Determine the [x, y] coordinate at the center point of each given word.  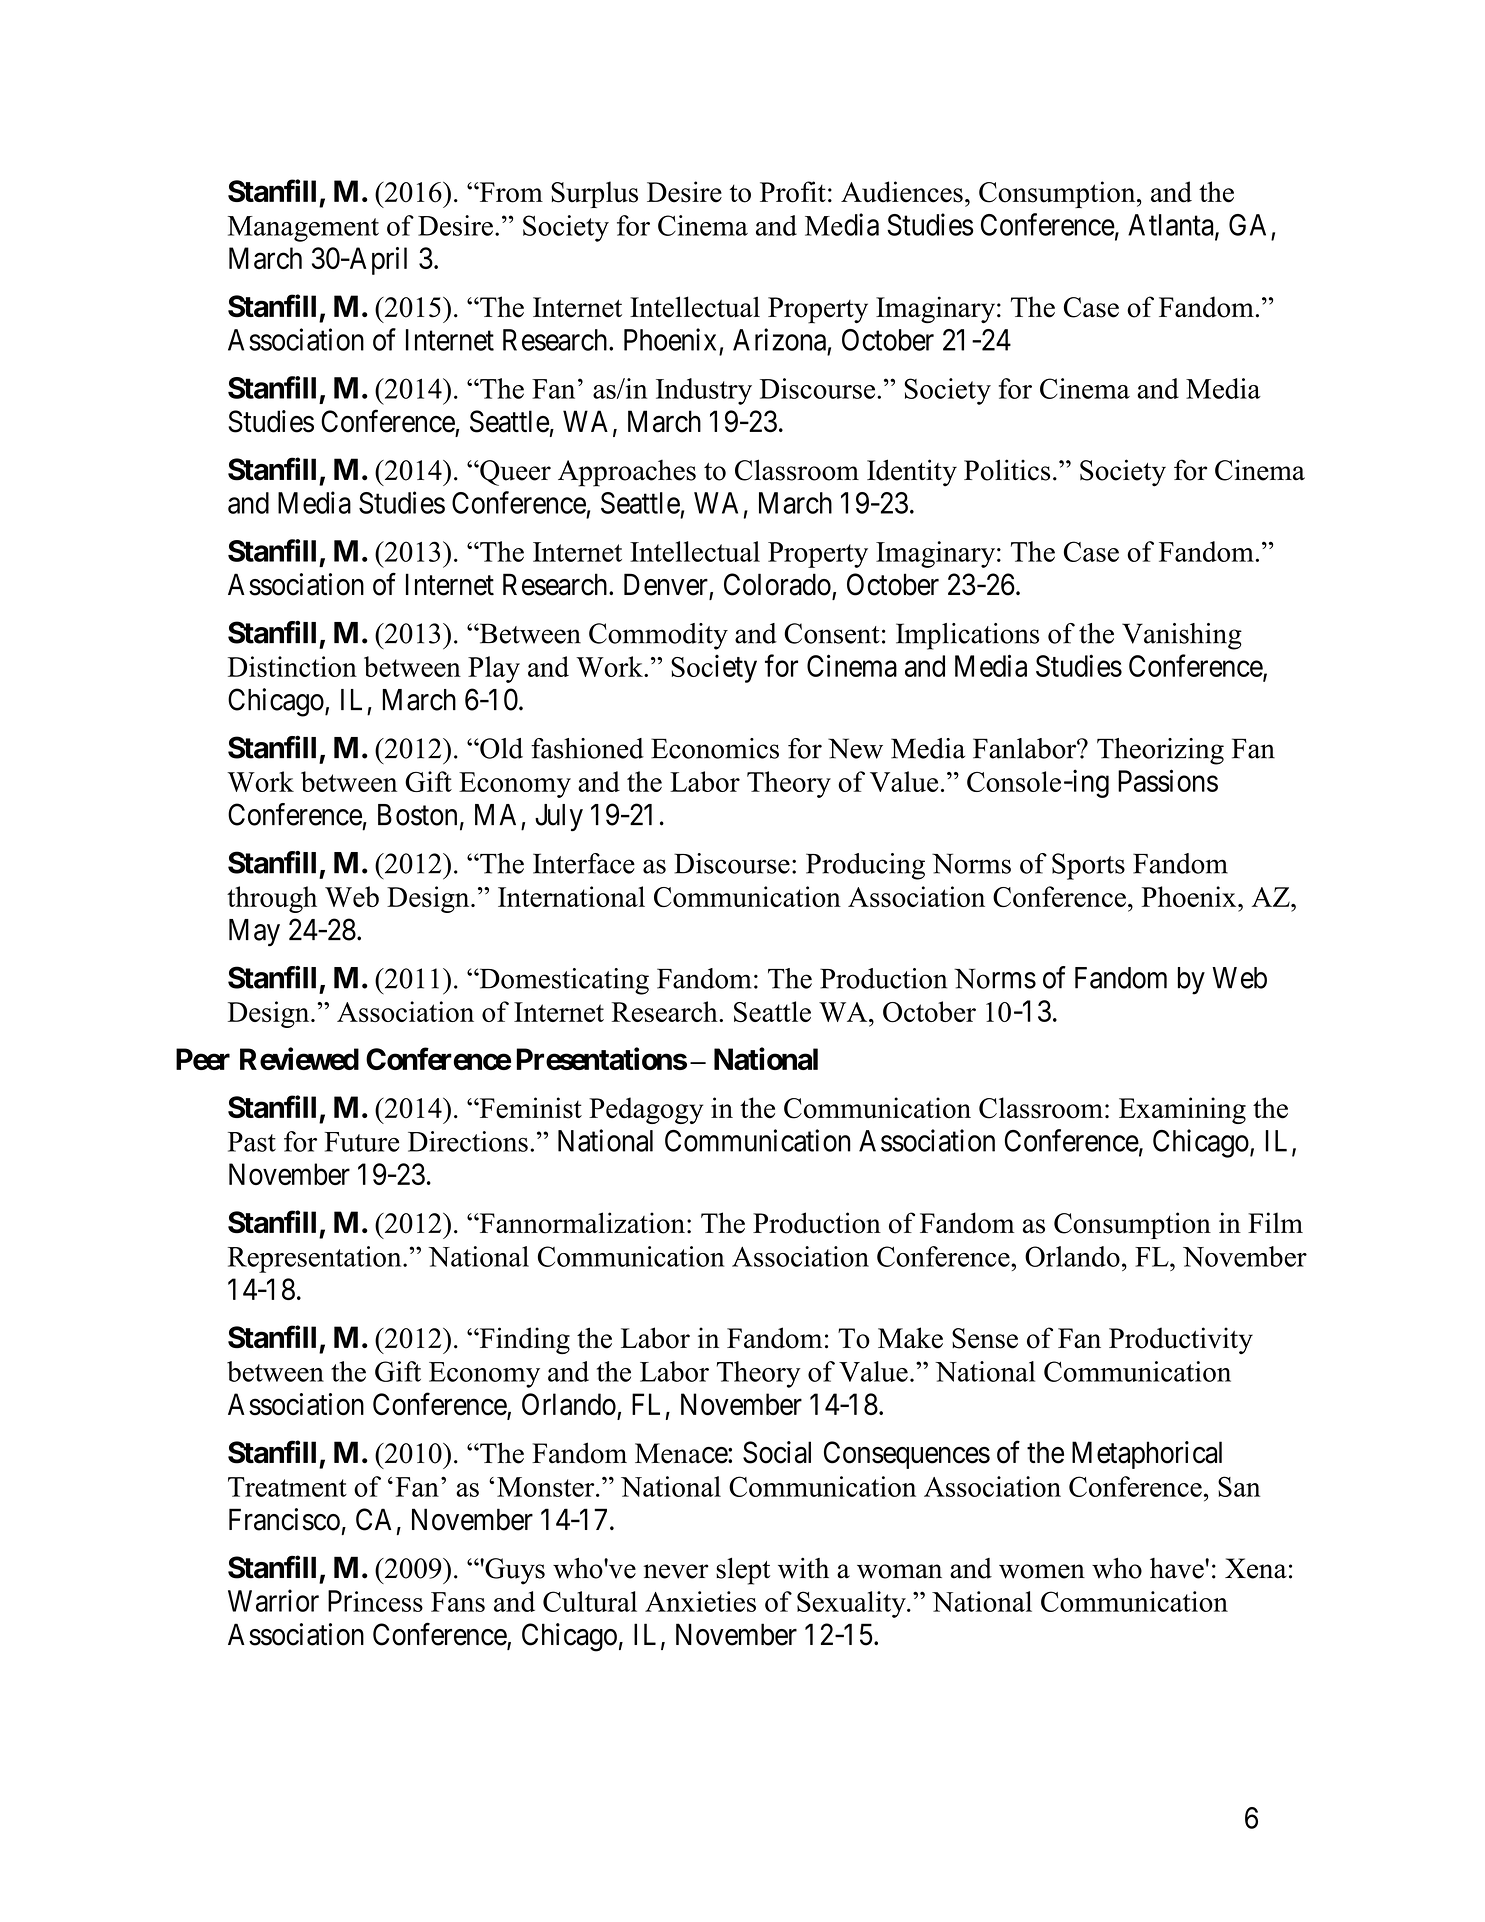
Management [303, 229]
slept [743, 1571]
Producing [865, 866]
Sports [1088, 866]
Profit [793, 192]
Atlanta [1172, 226]
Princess [375, 1601]
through [272, 899]
